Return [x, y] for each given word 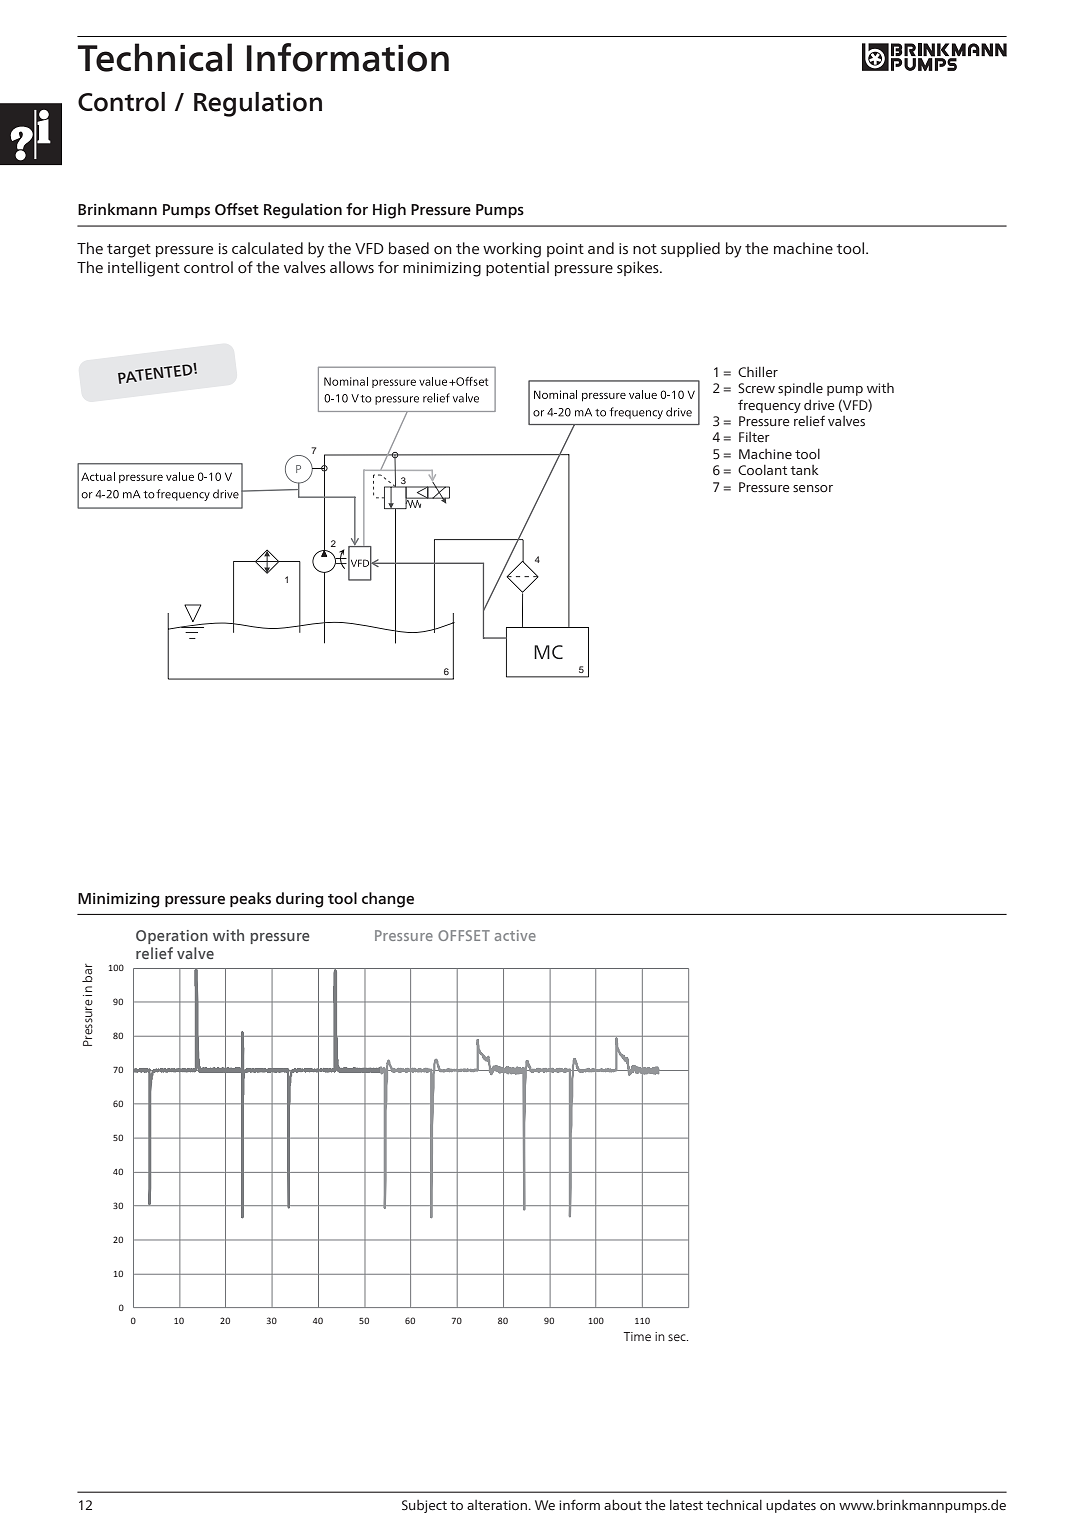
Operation [172, 937]
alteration [498, 1505]
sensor [813, 489]
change [388, 900]
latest [686, 1505]
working [512, 250]
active [515, 935]
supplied [690, 249]
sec [678, 1337]
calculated [267, 248]
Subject [424, 1506]
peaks [250, 899]
